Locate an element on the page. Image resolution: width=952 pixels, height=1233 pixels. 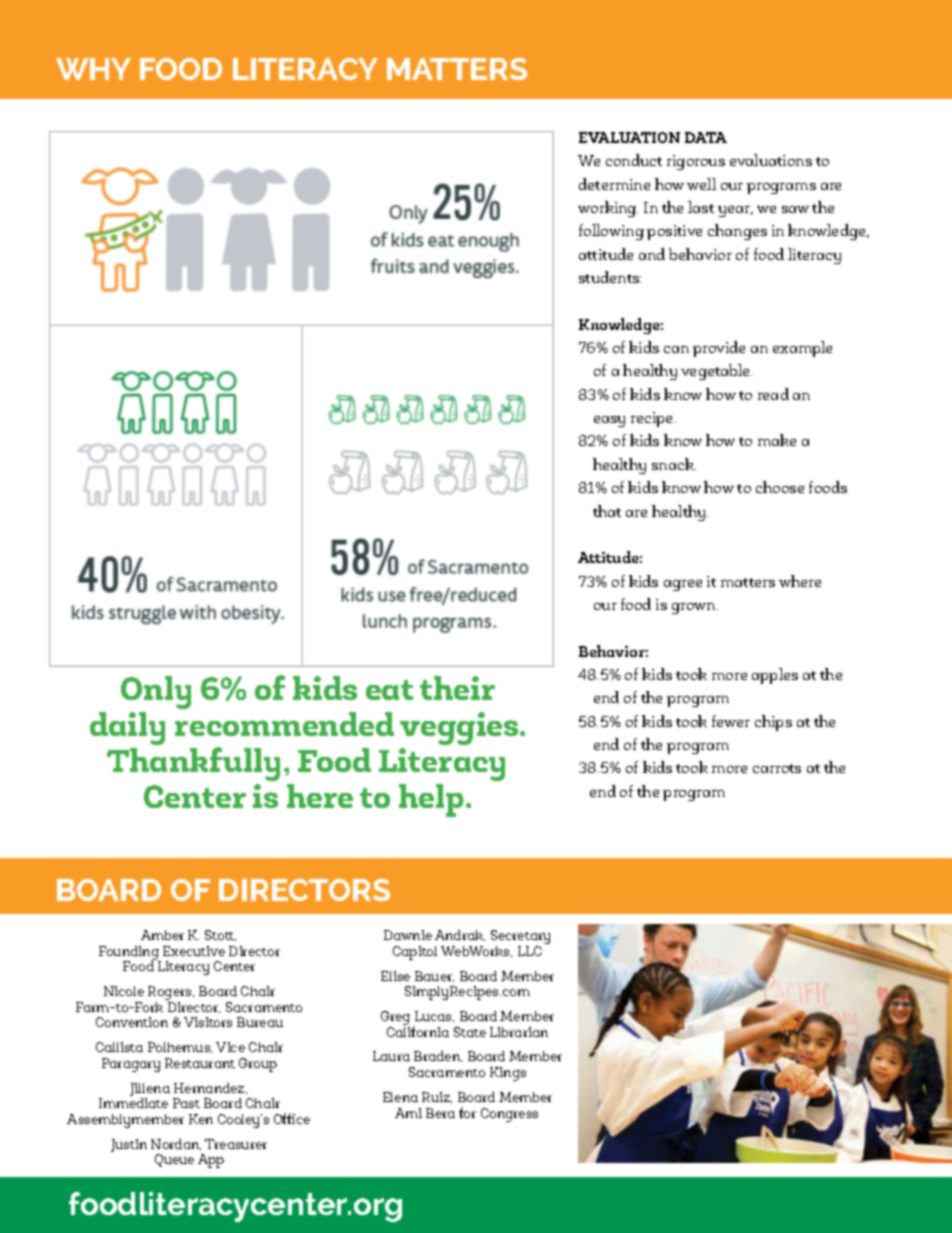
Only is located at coordinates (156, 694).
